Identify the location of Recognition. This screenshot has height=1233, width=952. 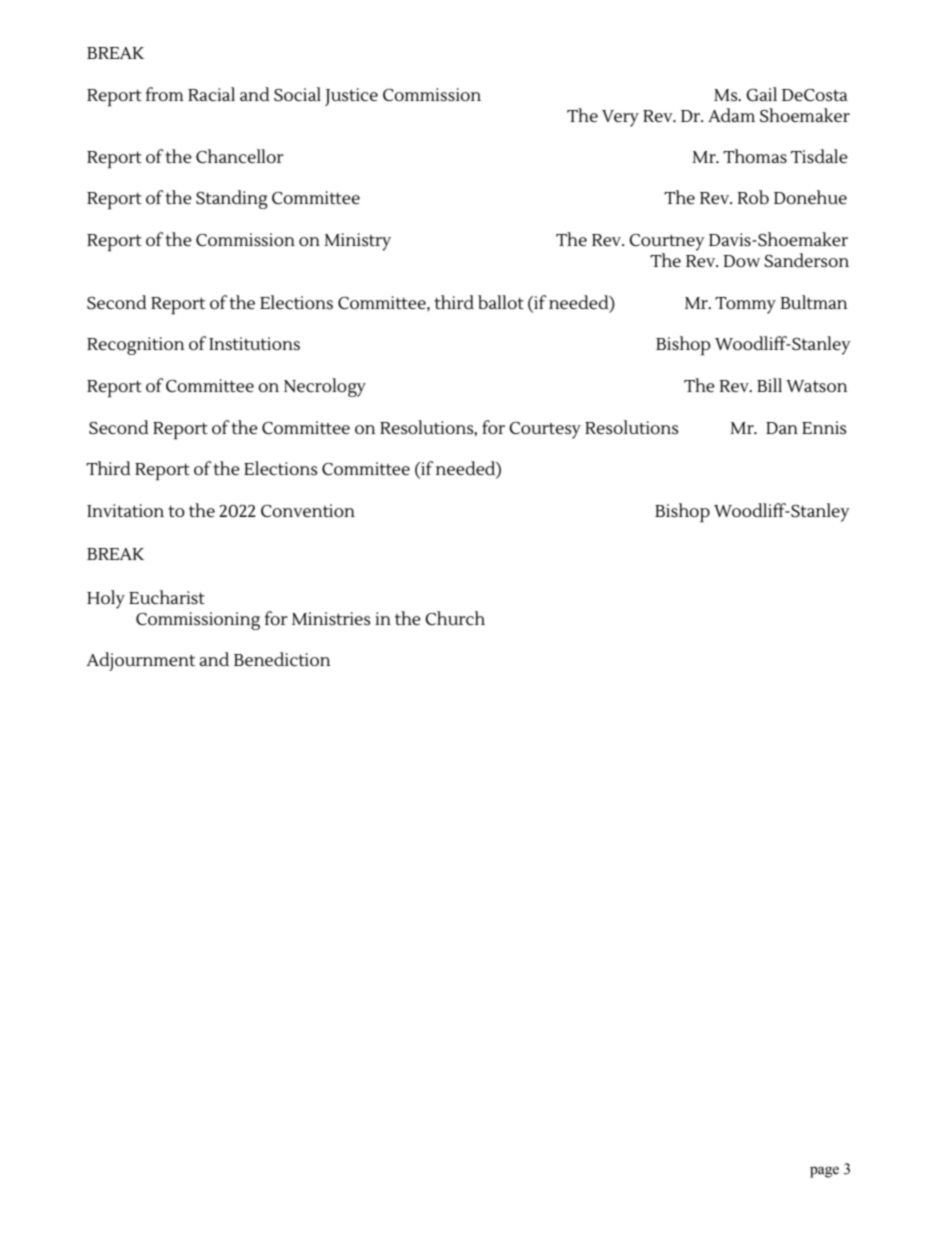
(135, 346).
